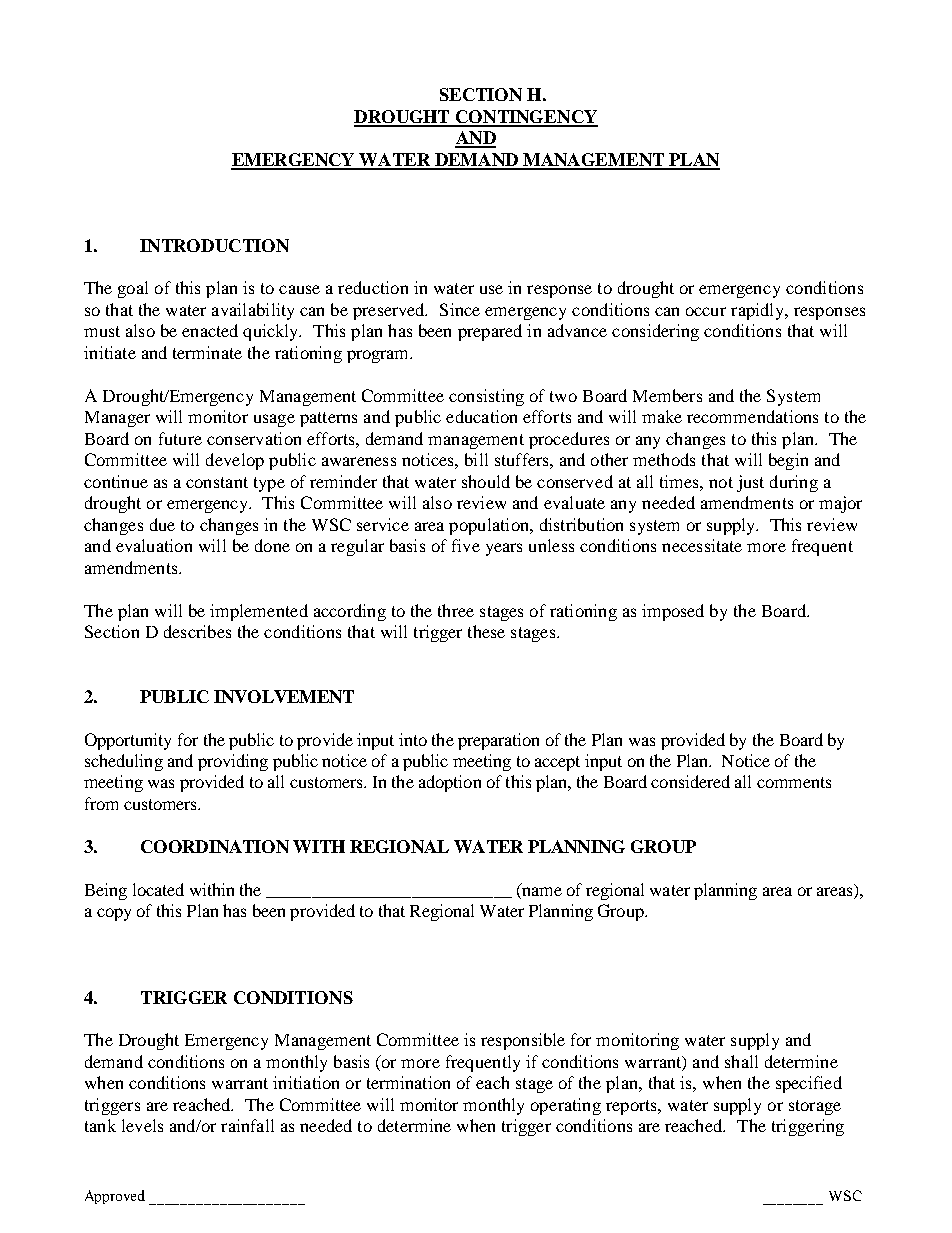  Describe the element at coordinates (526, 118) in the image. I see `CONTINGENCY` at that location.
